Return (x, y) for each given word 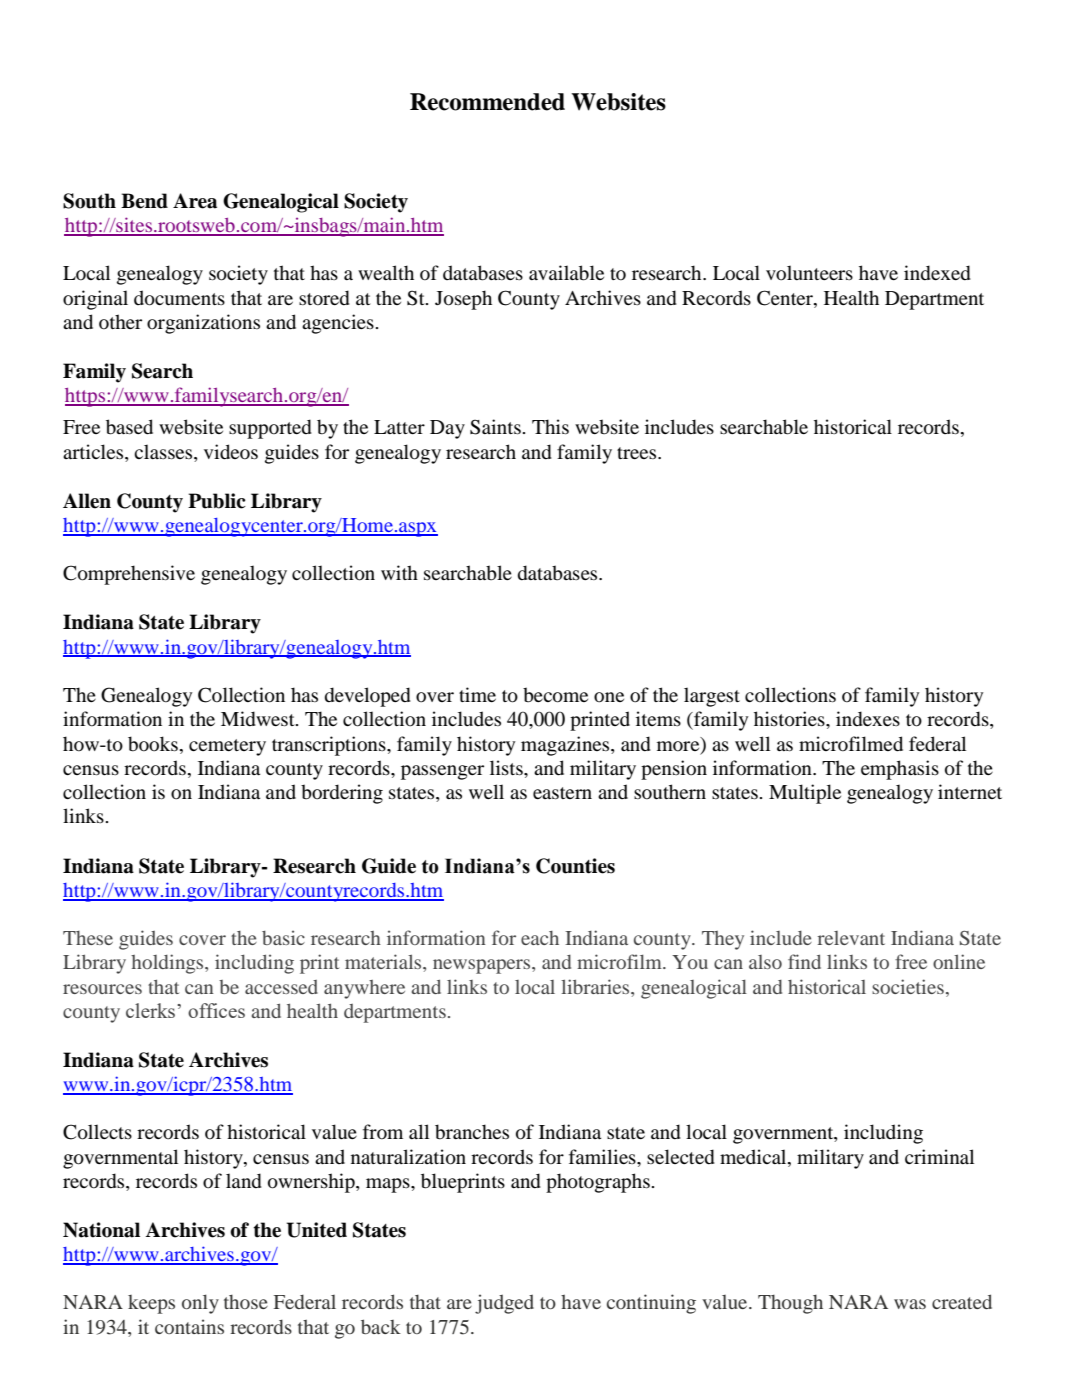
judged (504, 1304)
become (555, 695)
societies (908, 986)
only (200, 1304)
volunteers (809, 273)
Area (195, 201)
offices (216, 1010)
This (550, 426)
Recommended (487, 102)
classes (164, 451)
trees (638, 453)
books (153, 744)
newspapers (483, 966)
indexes (868, 719)
